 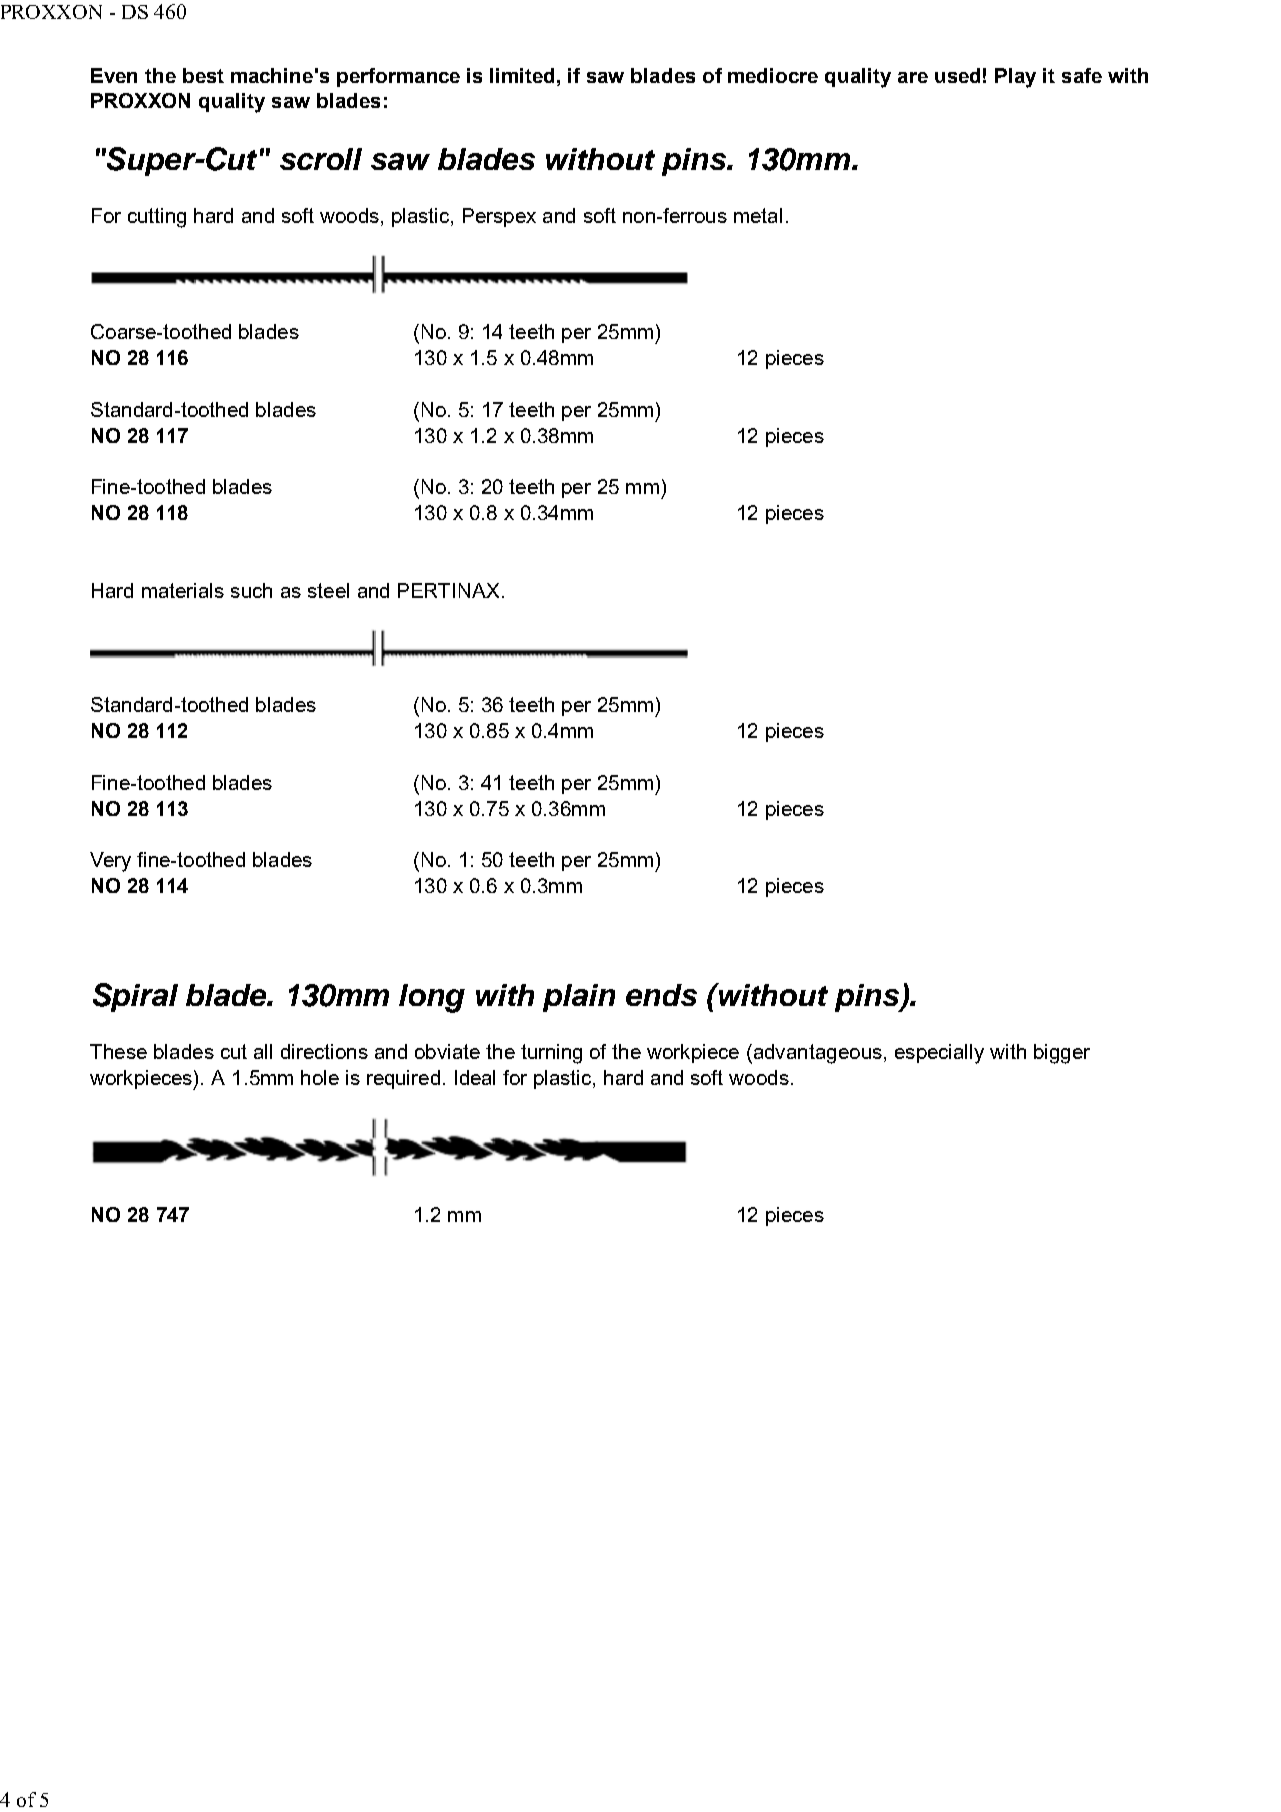 What do you see at coordinates (324, 1051) in the screenshot?
I see `directions` at bounding box center [324, 1051].
